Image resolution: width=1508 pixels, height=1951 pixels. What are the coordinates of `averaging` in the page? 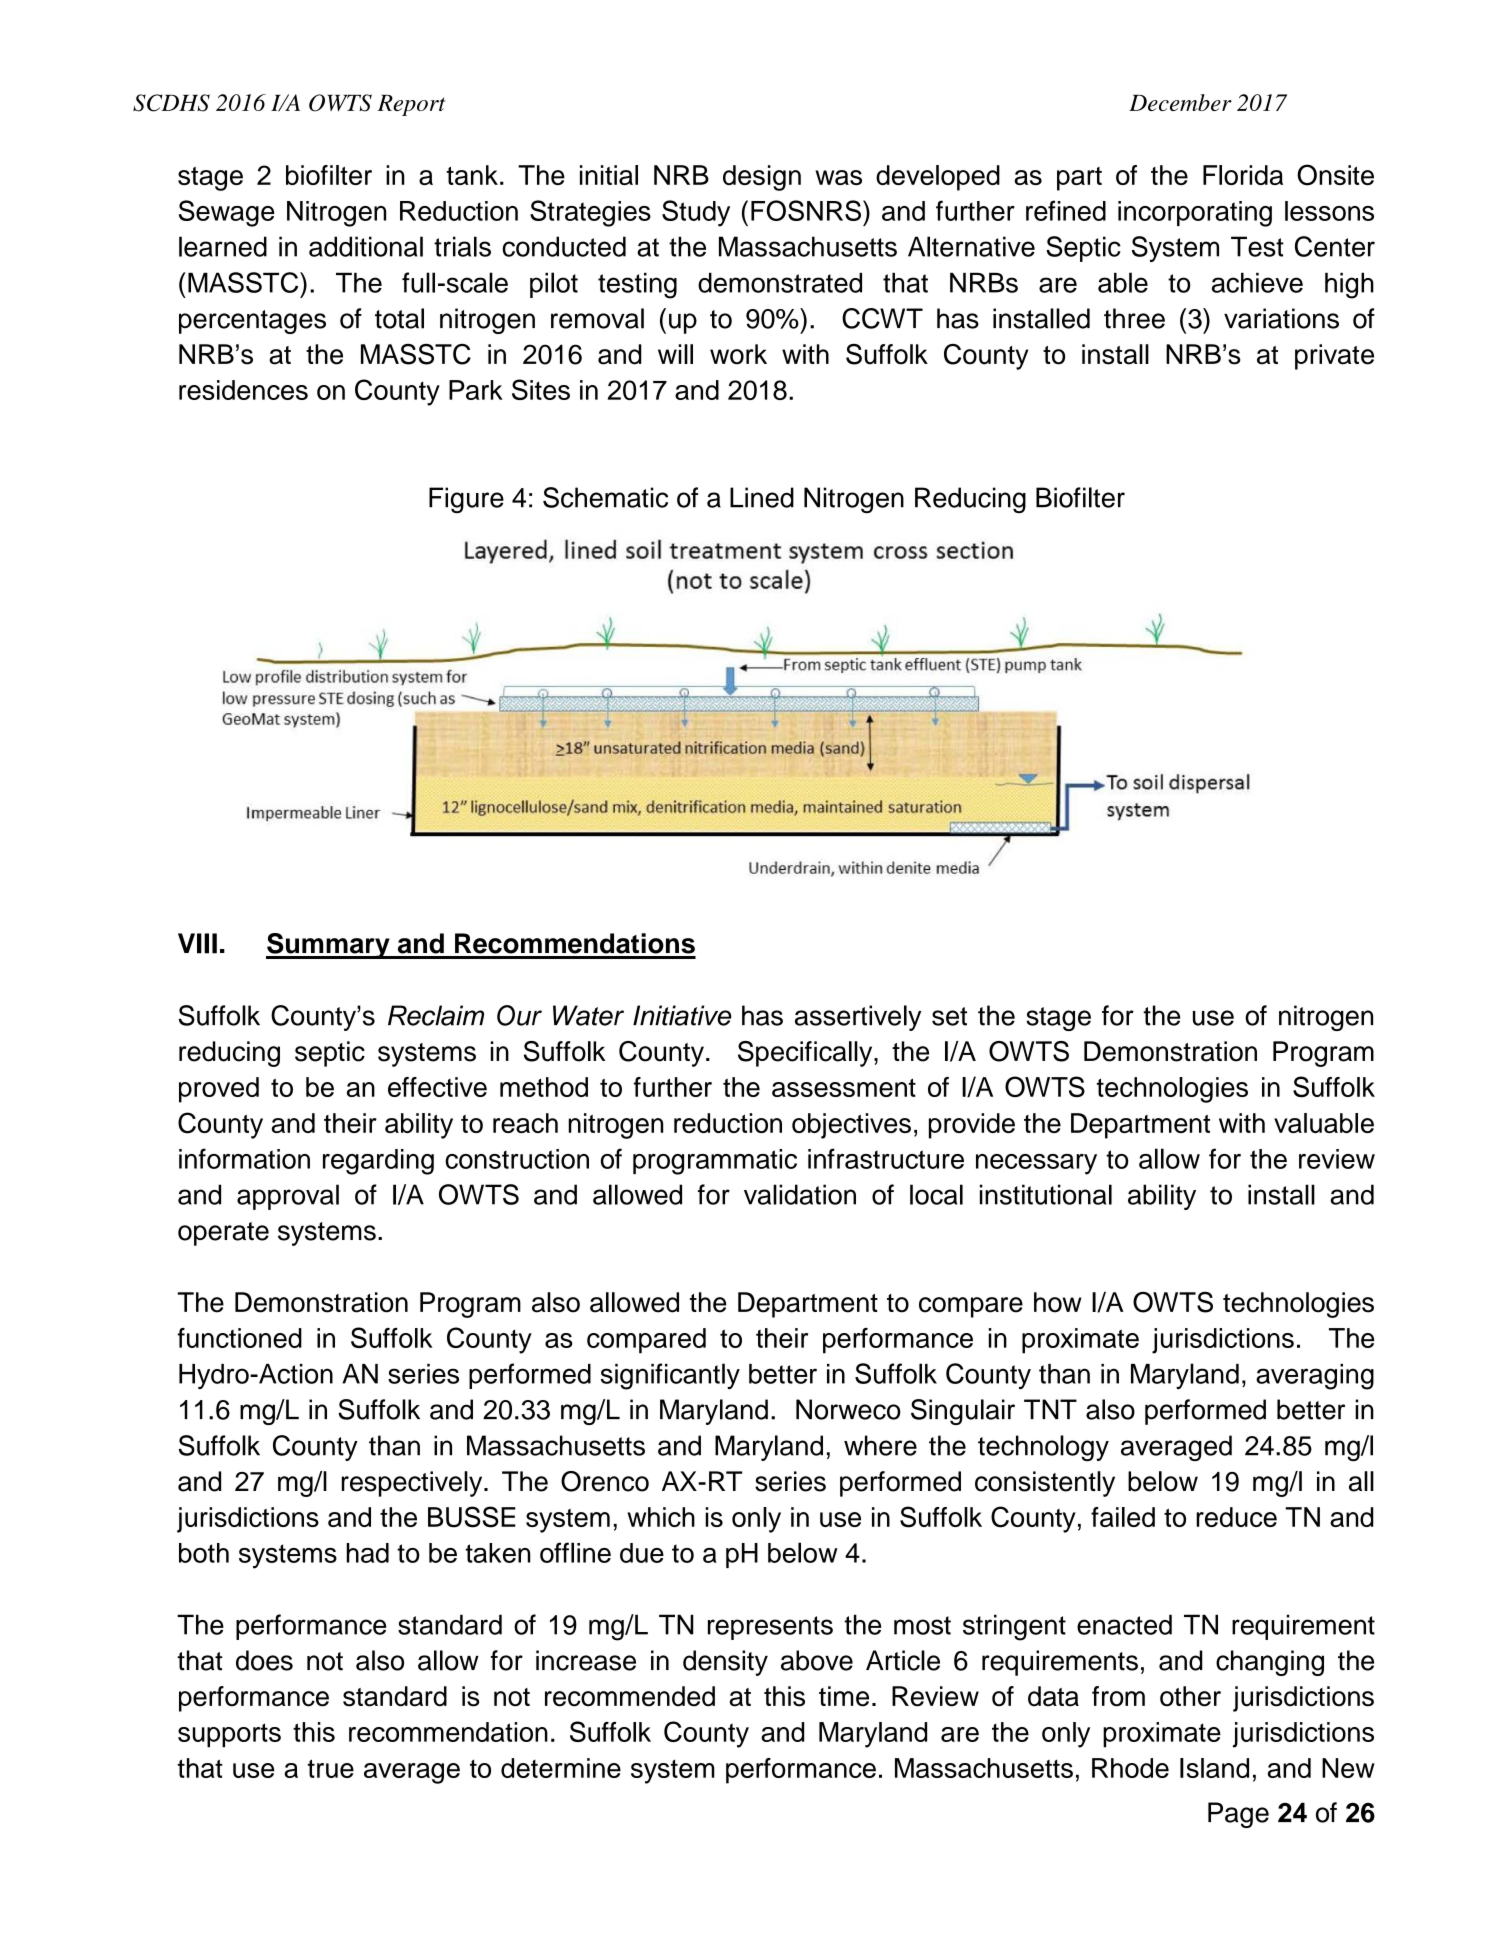 It's located at (1315, 1377).
